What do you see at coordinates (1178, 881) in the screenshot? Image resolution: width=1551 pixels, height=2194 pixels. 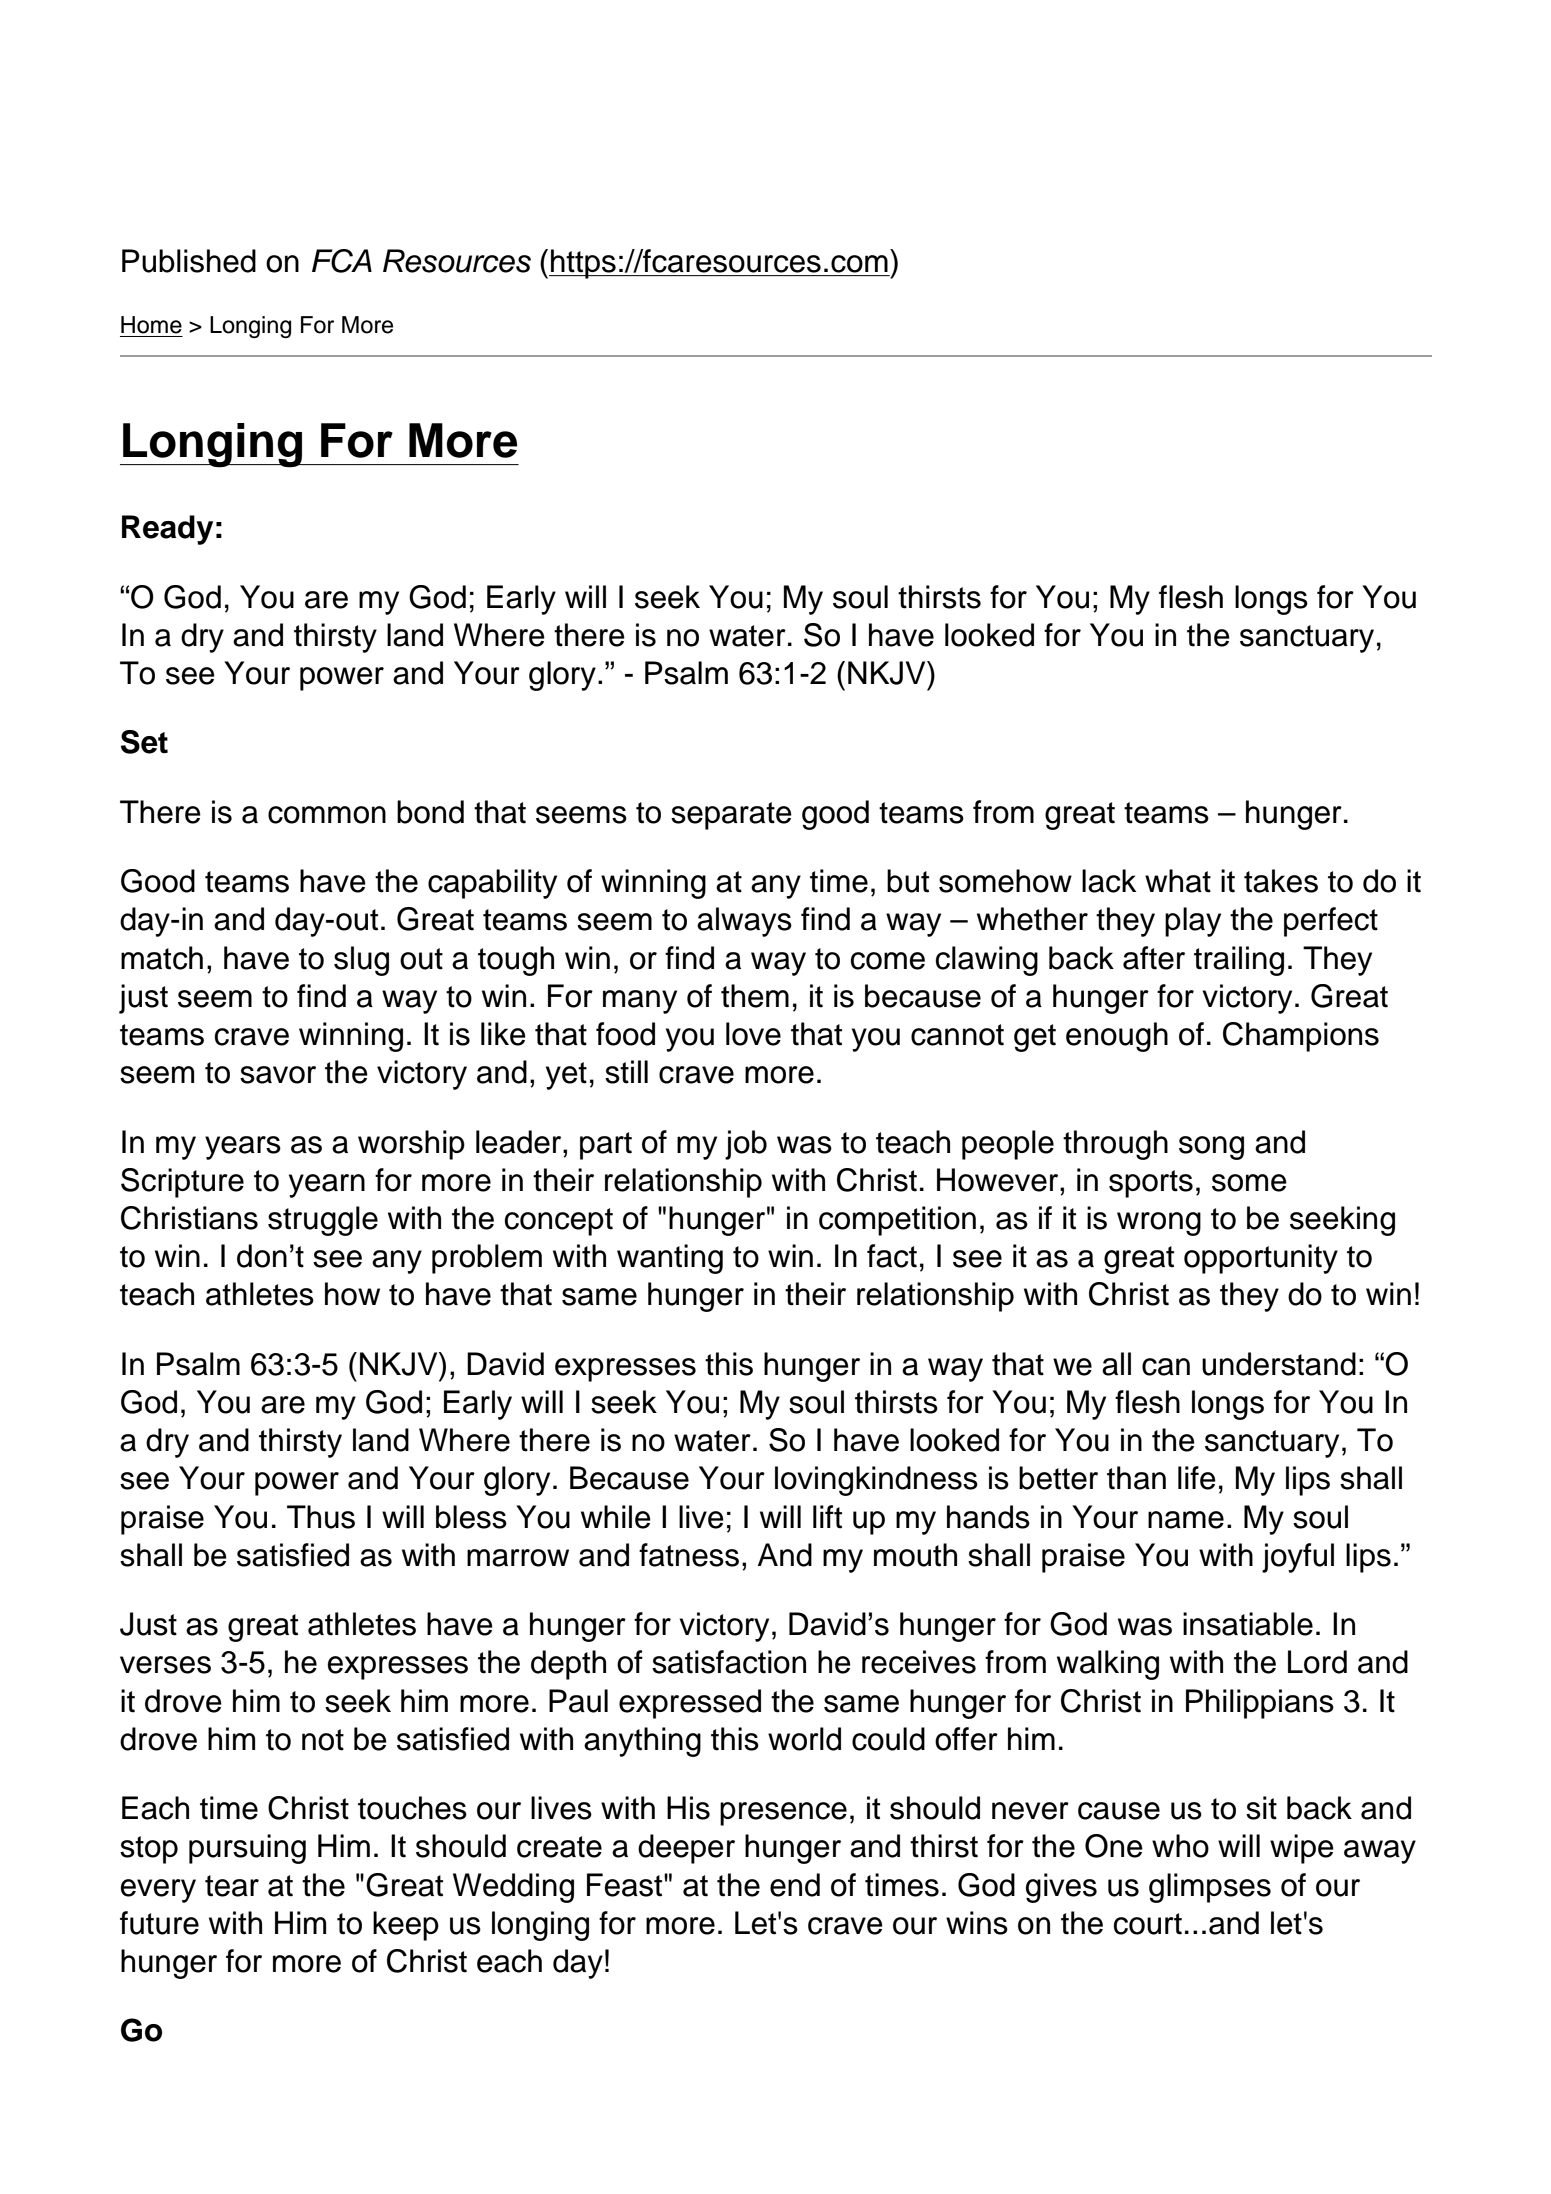 I see `what` at bounding box center [1178, 881].
